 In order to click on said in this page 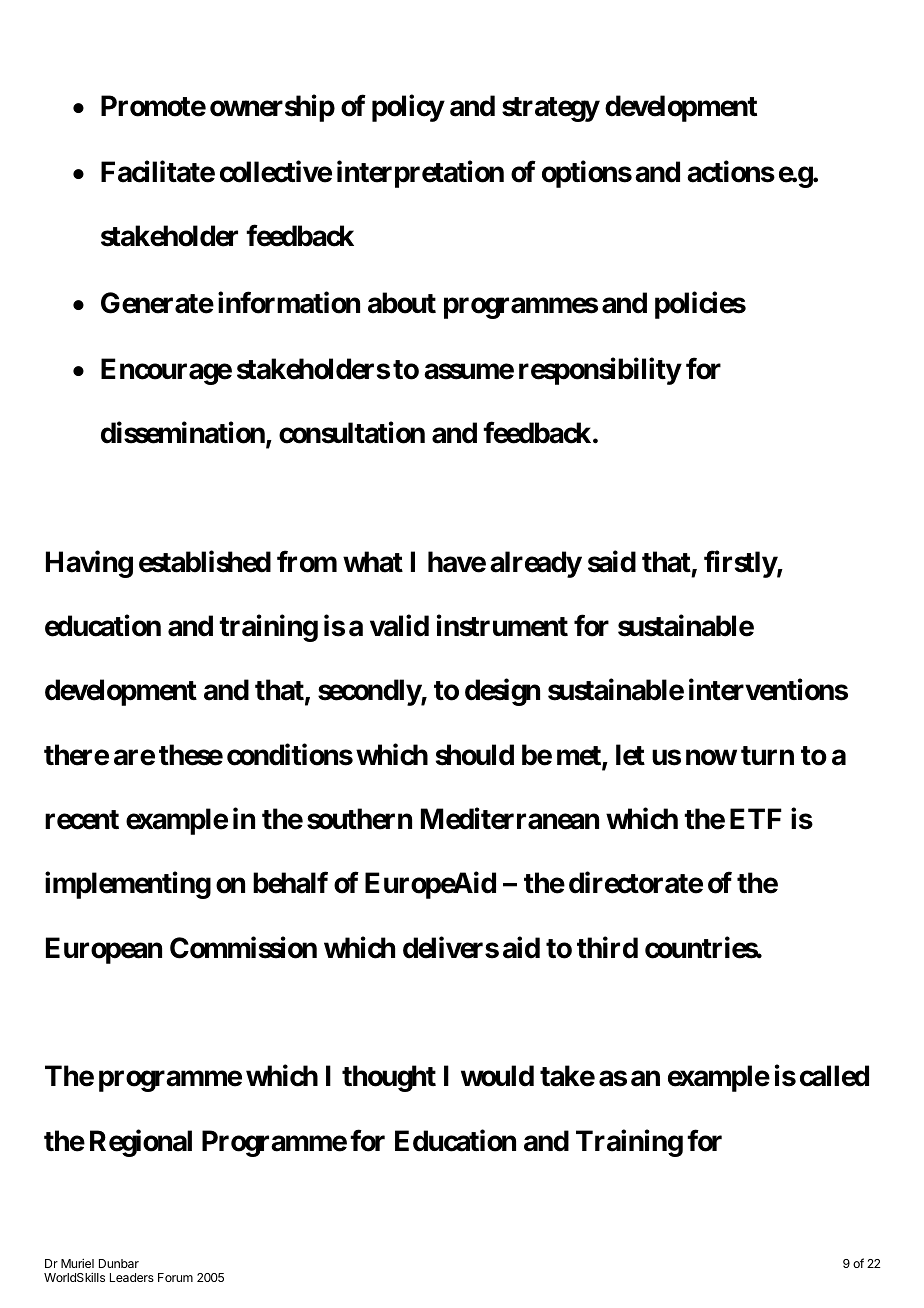, I will do `click(612, 561)`.
